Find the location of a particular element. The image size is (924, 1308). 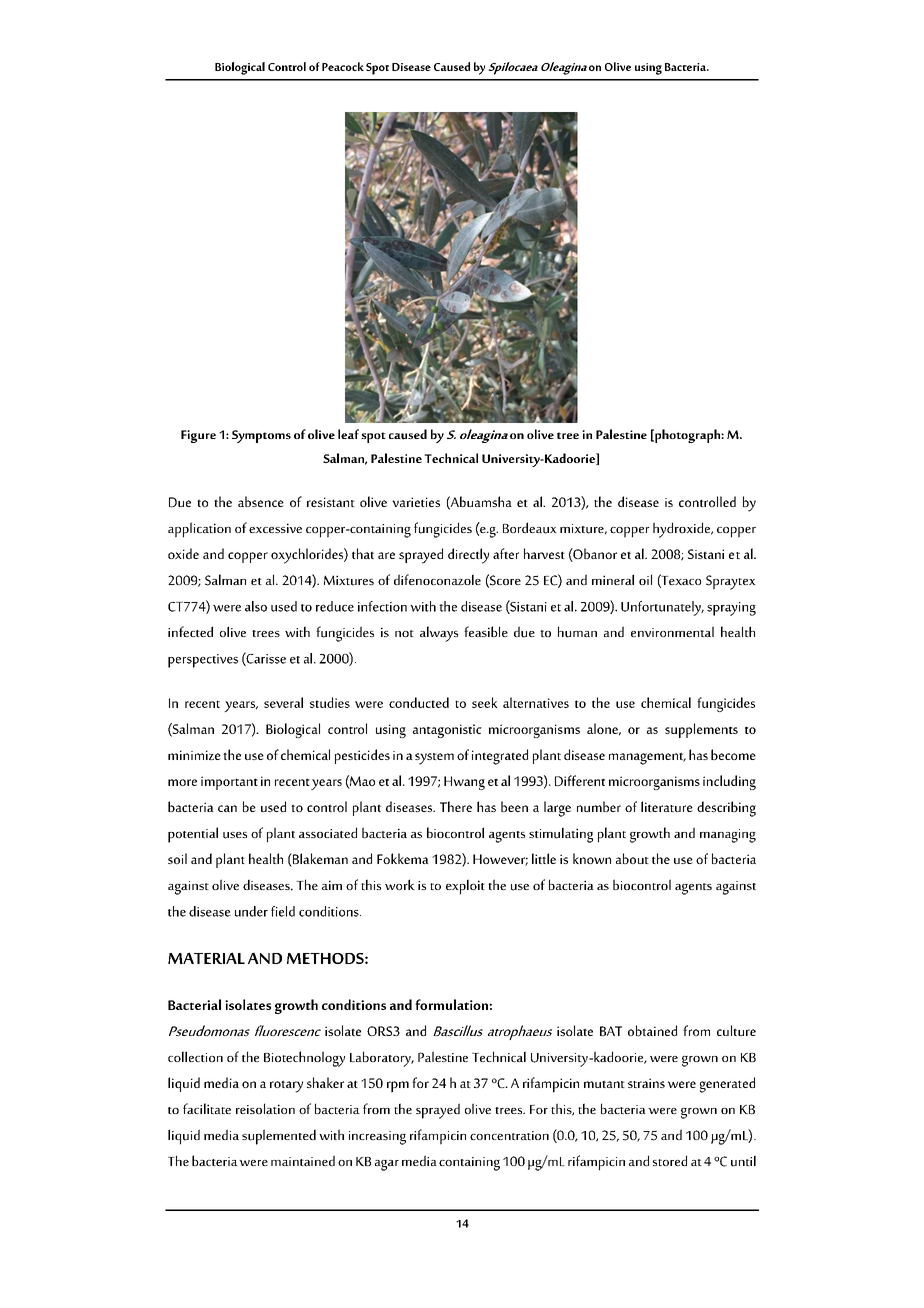

about is located at coordinates (632, 858).
